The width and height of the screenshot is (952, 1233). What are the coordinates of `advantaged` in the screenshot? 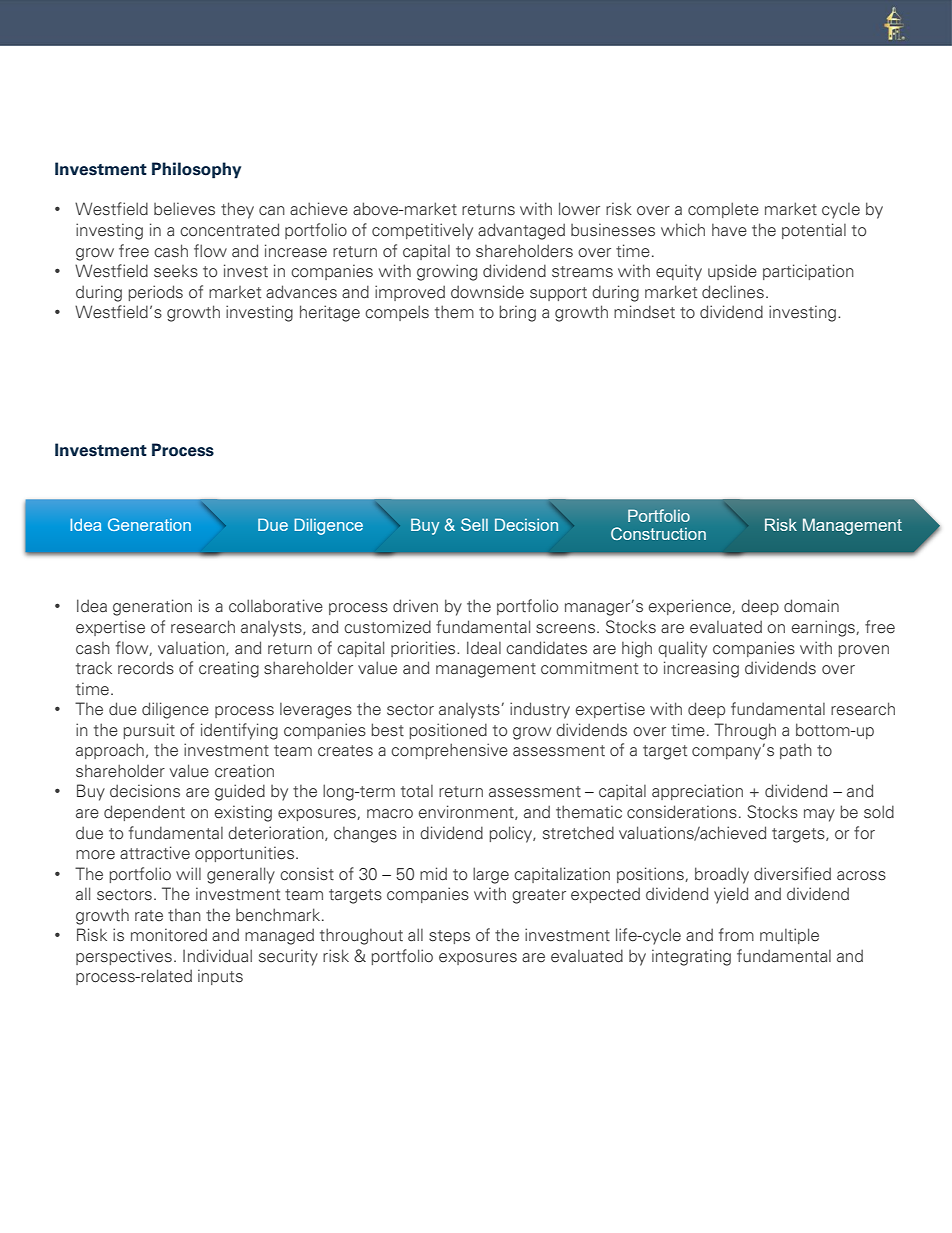 It's located at (521, 231).
